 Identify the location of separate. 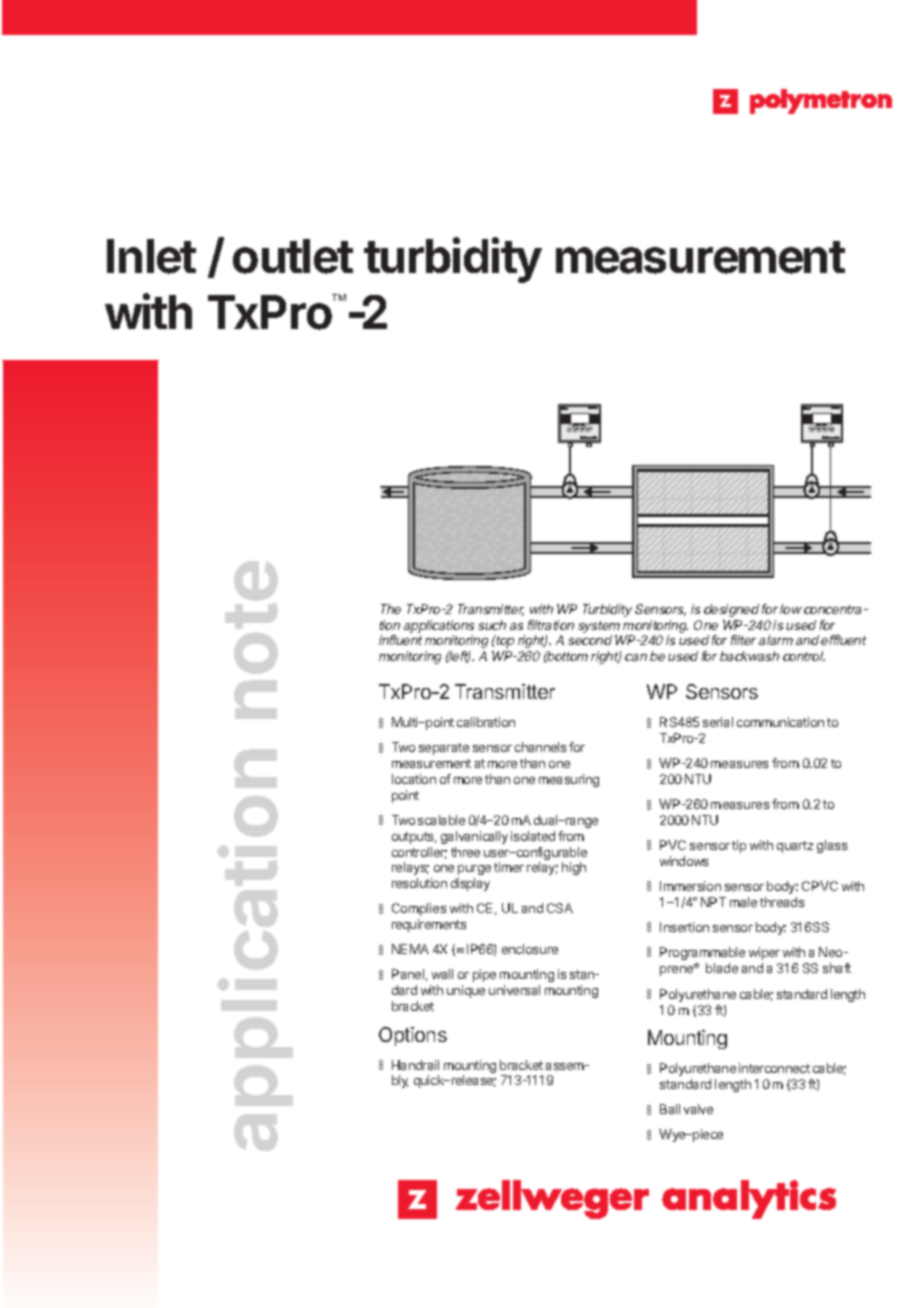
(444, 749).
